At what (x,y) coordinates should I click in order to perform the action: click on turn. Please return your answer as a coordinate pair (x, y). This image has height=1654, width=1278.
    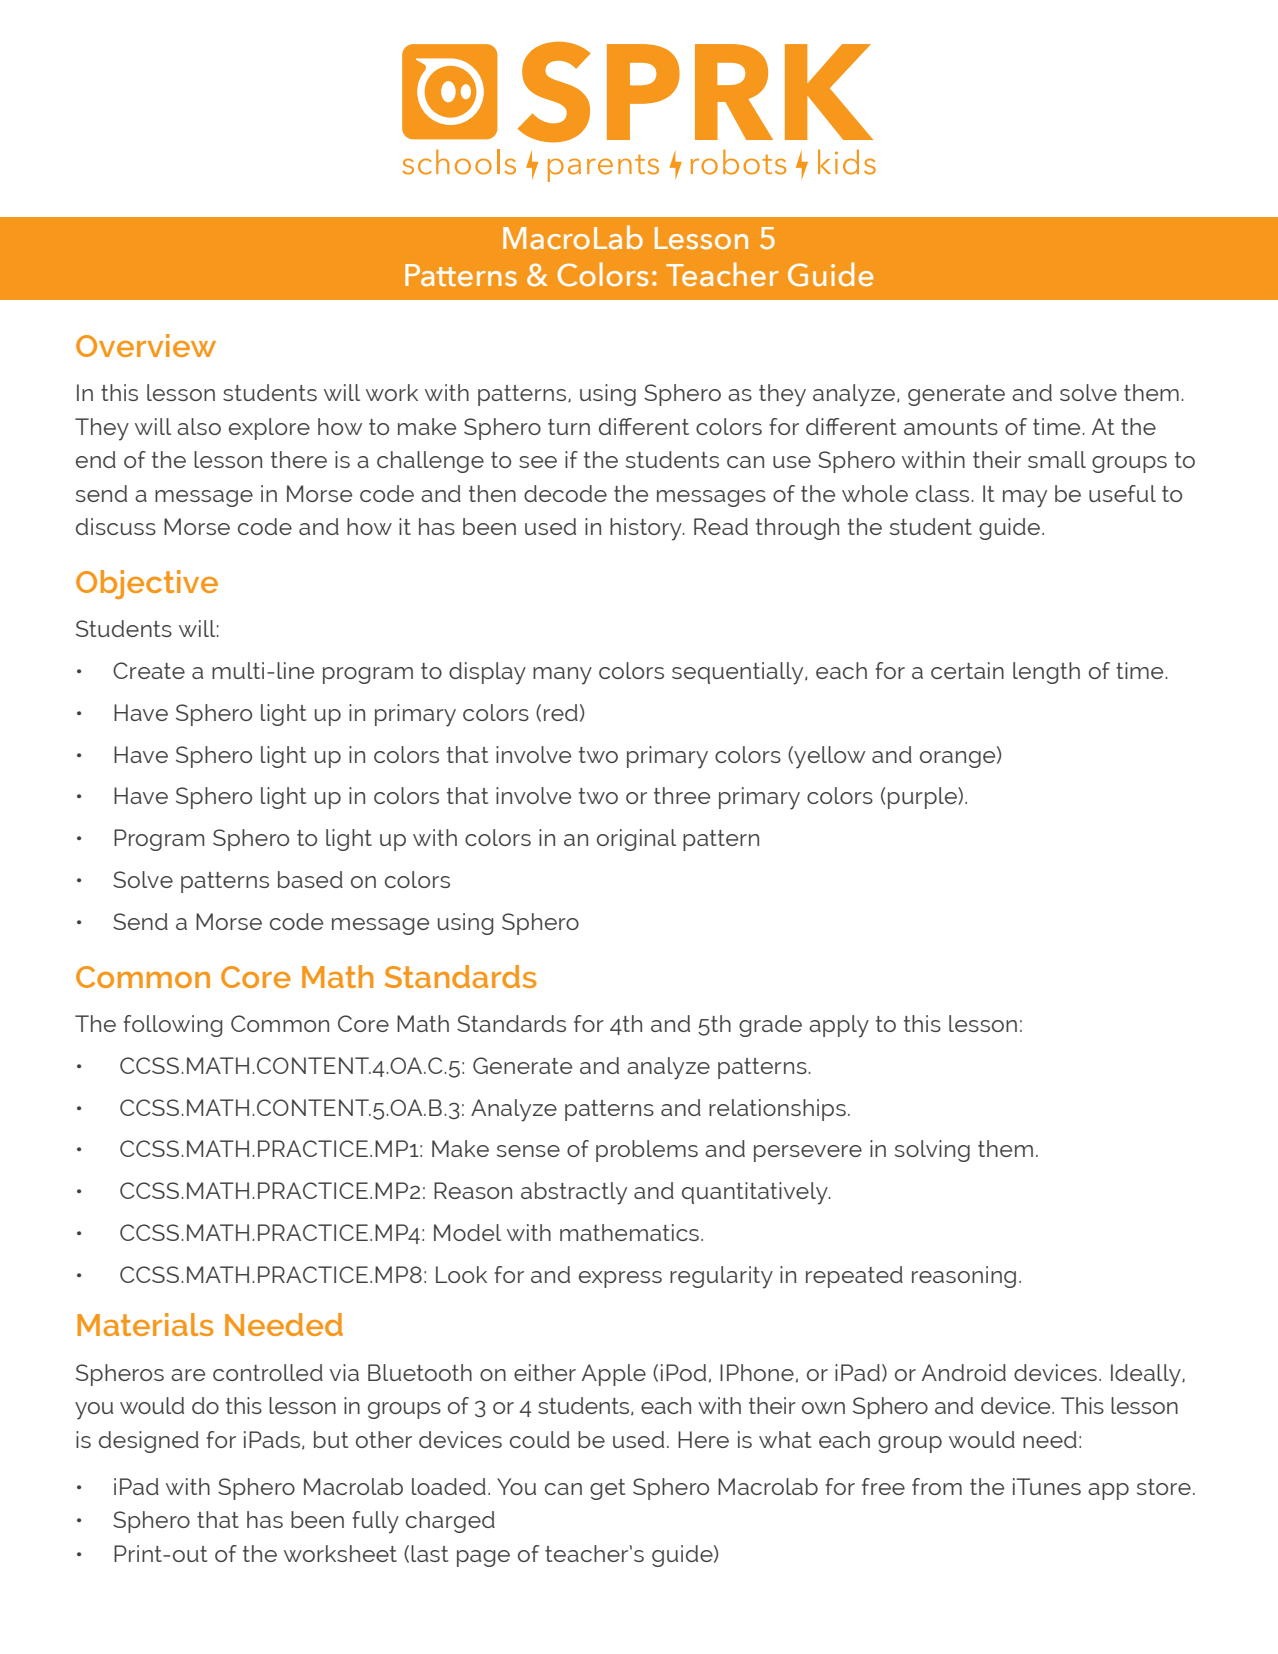
    Looking at the image, I should click on (569, 427).
